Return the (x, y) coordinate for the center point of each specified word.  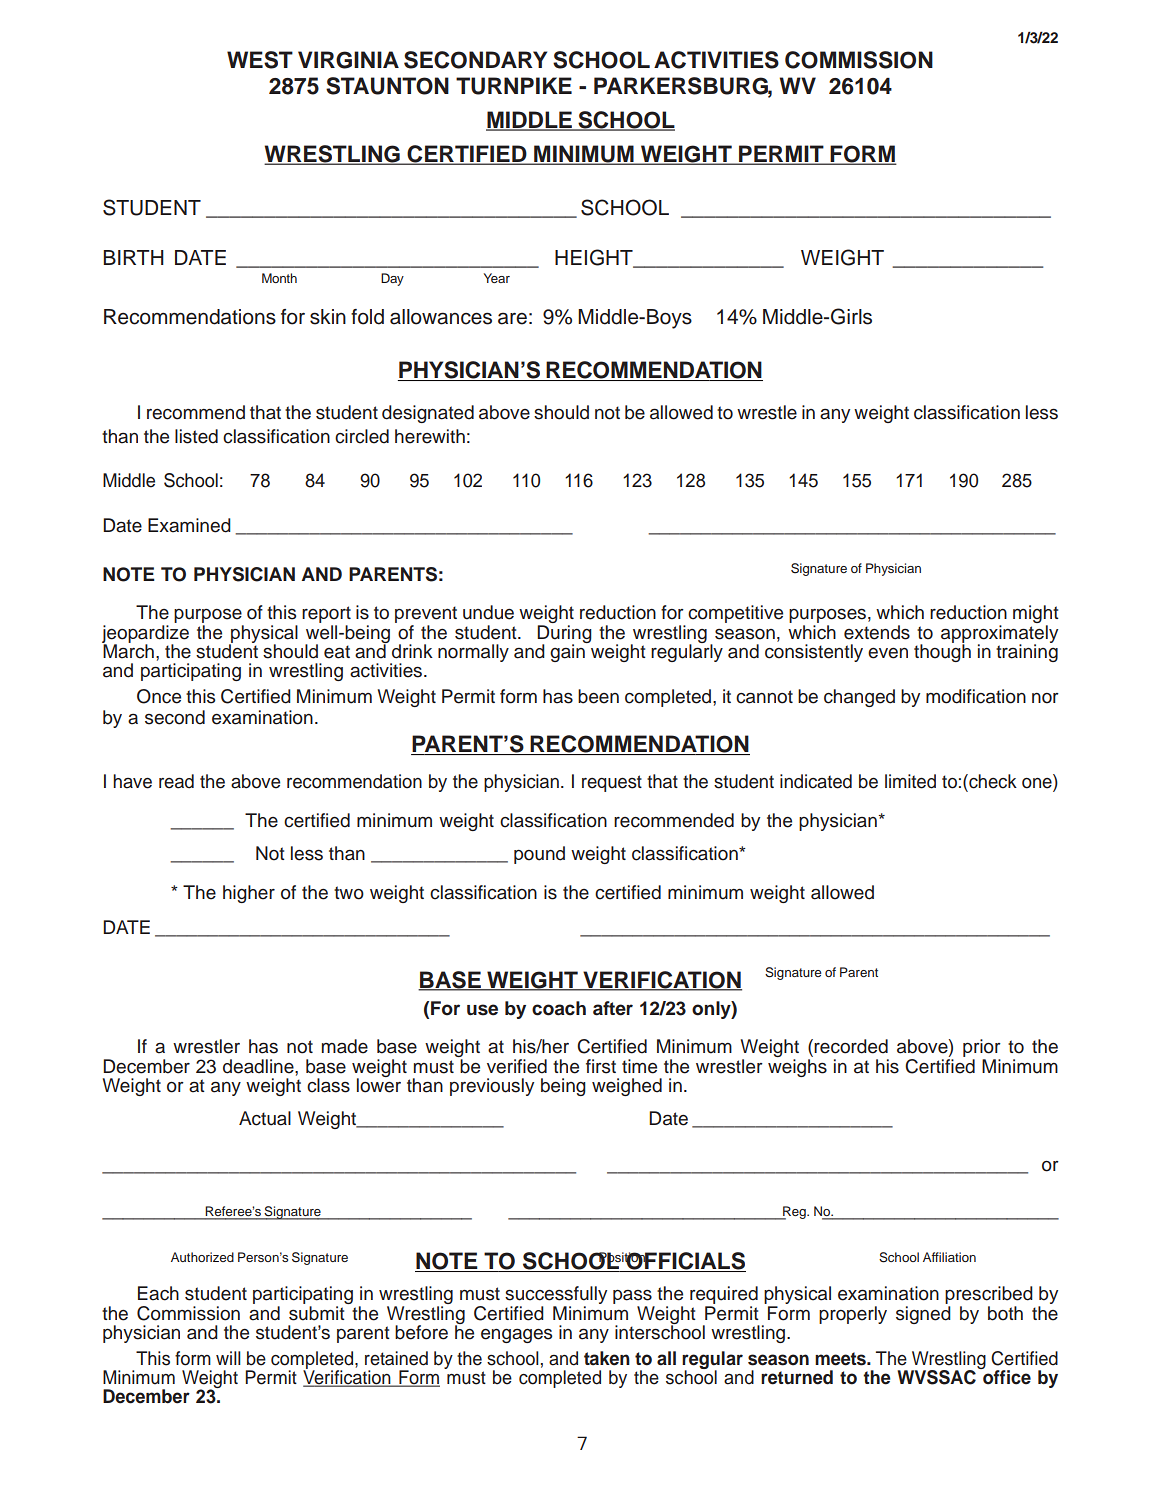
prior (982, 1048)
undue (488, 612)
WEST (260, 60)
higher (249, 894)
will (228, 1358)
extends (877, 632)
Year (497, 278)
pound (539, 855)
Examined (189, 525)
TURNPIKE (514, 86)
